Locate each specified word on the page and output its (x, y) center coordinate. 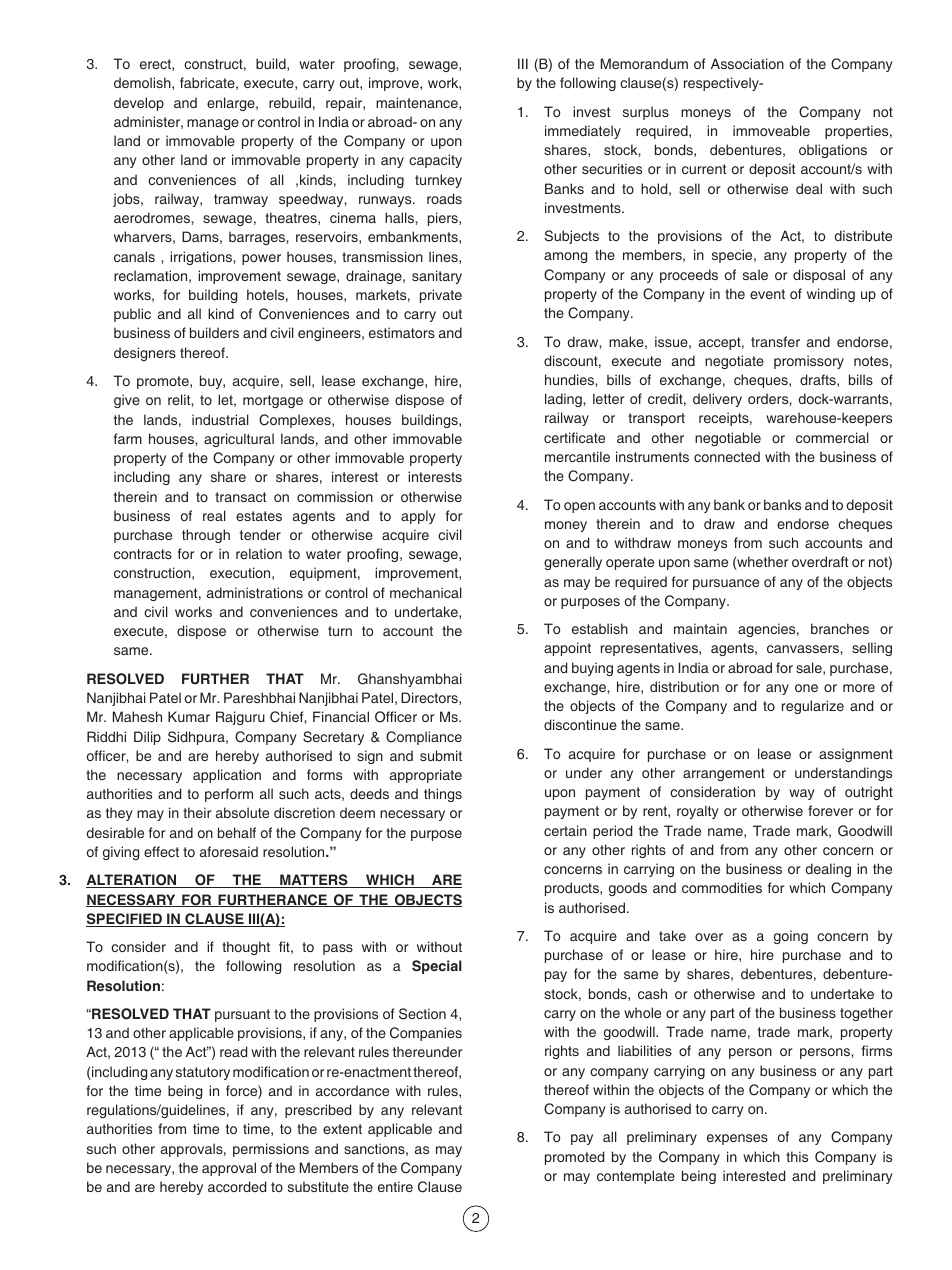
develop (139, 104)
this (797, 1156)
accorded (237, 1186)
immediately (583, 132)
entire (395, 1186)
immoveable (771, 130)
